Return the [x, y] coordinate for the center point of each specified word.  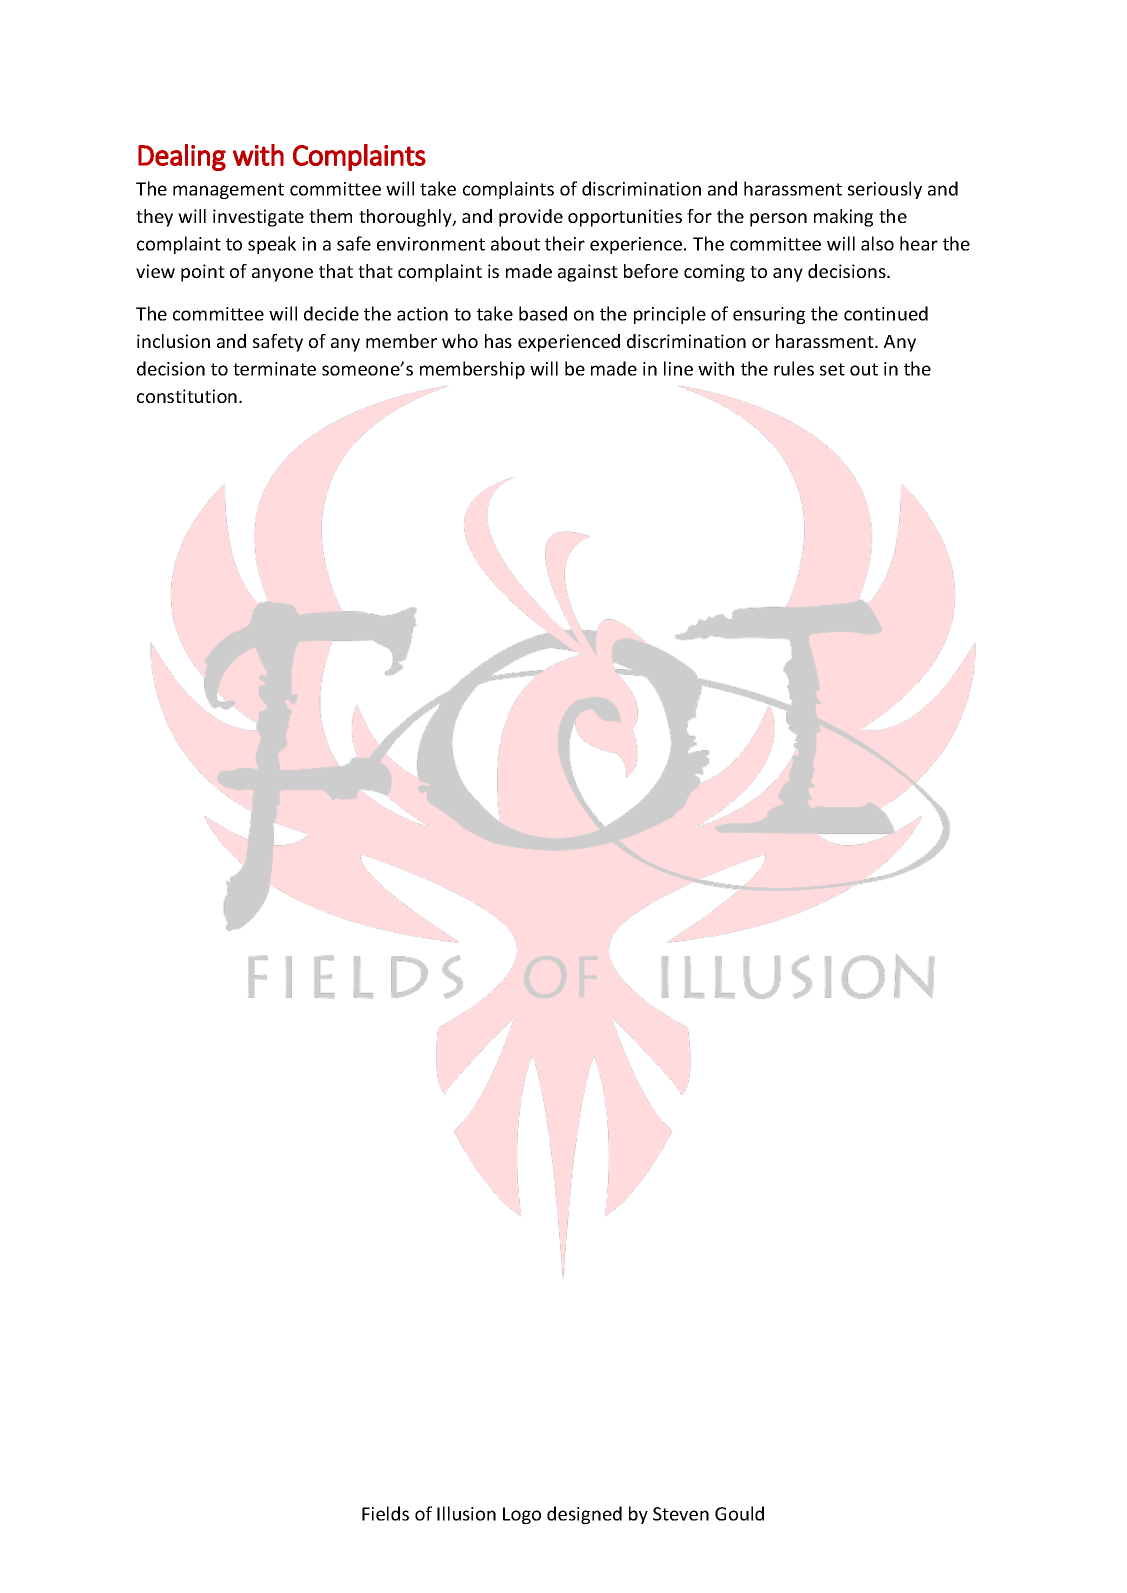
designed [584, 1515]
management [228, 191]
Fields [385, 1513]
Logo [522, 1515]
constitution [187, 396]
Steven [681, 1514]
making [843, 218]
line [678, 368]
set [832, 369]
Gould [739, 1513]
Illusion [466, 1513]
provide [531, 218]
